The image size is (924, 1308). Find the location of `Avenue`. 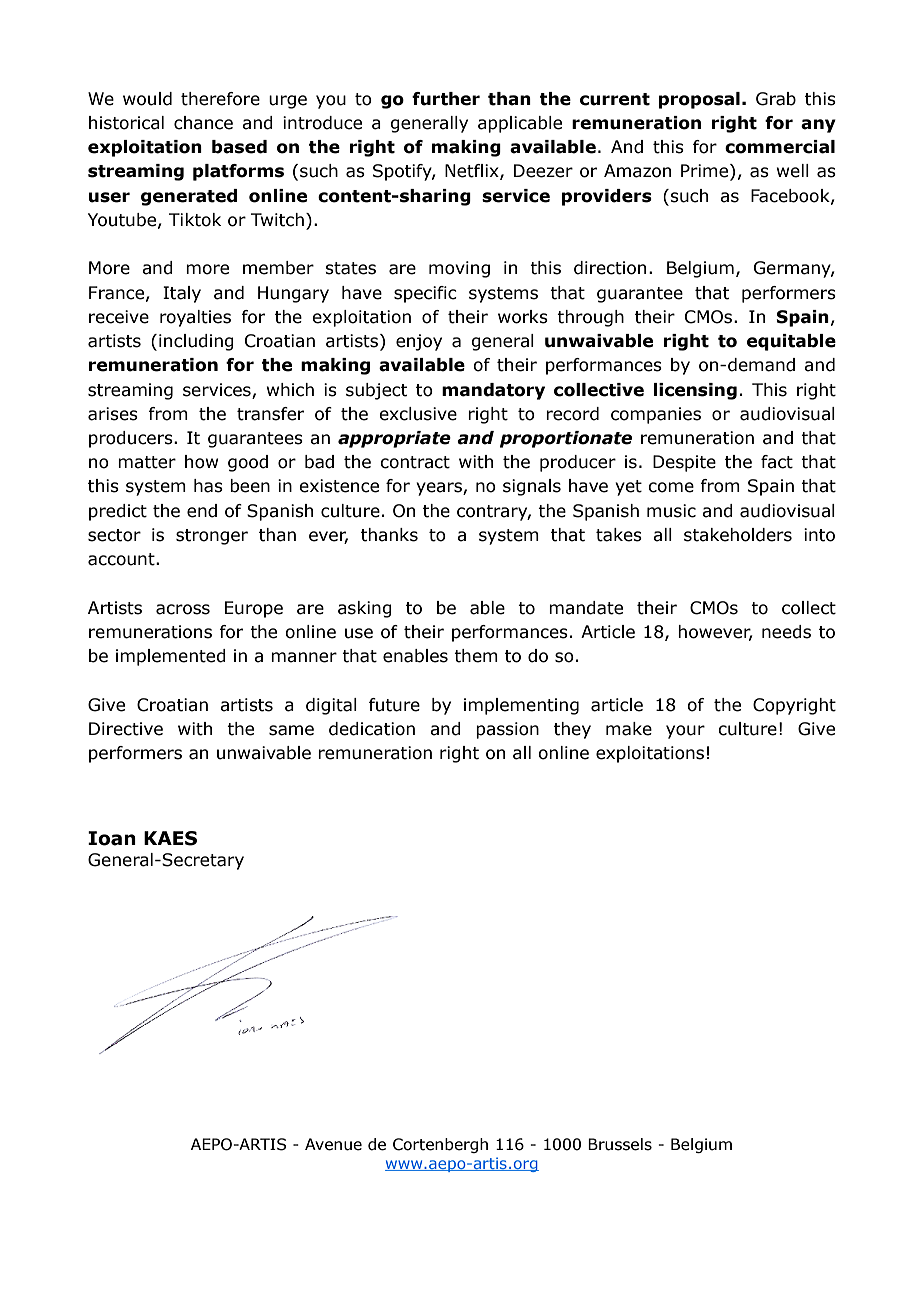

Avenue is located at coordinates (333, 1144).
